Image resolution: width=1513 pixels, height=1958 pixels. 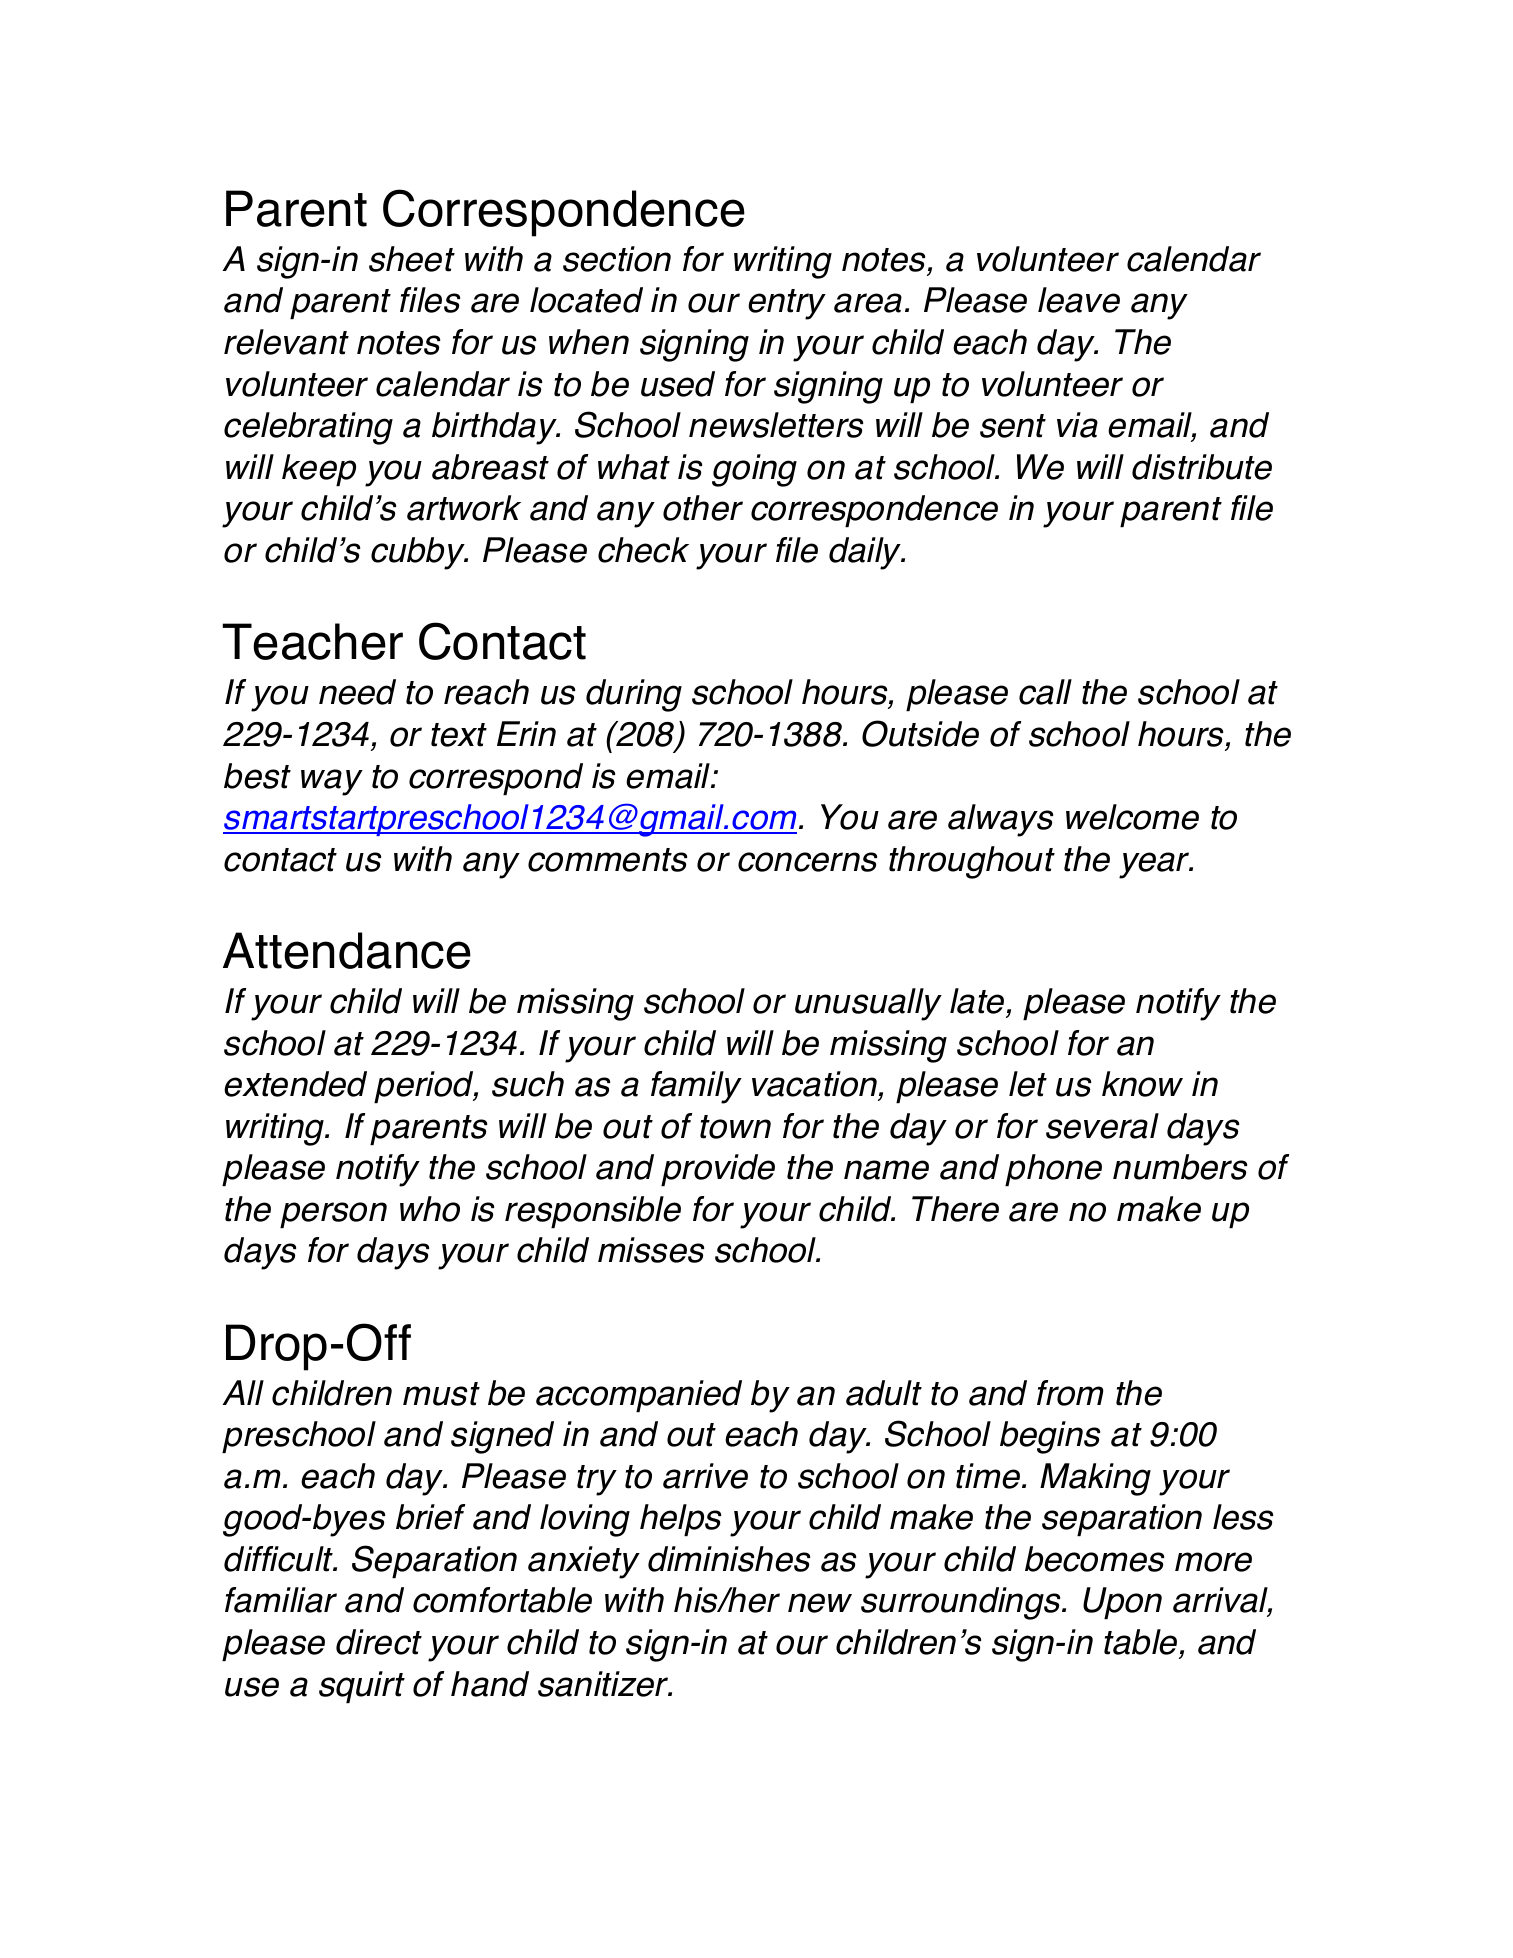 What do you see at coordinates (333, 1215) in the screenshot?
I see `person` at bounding box center [333, 1215].
